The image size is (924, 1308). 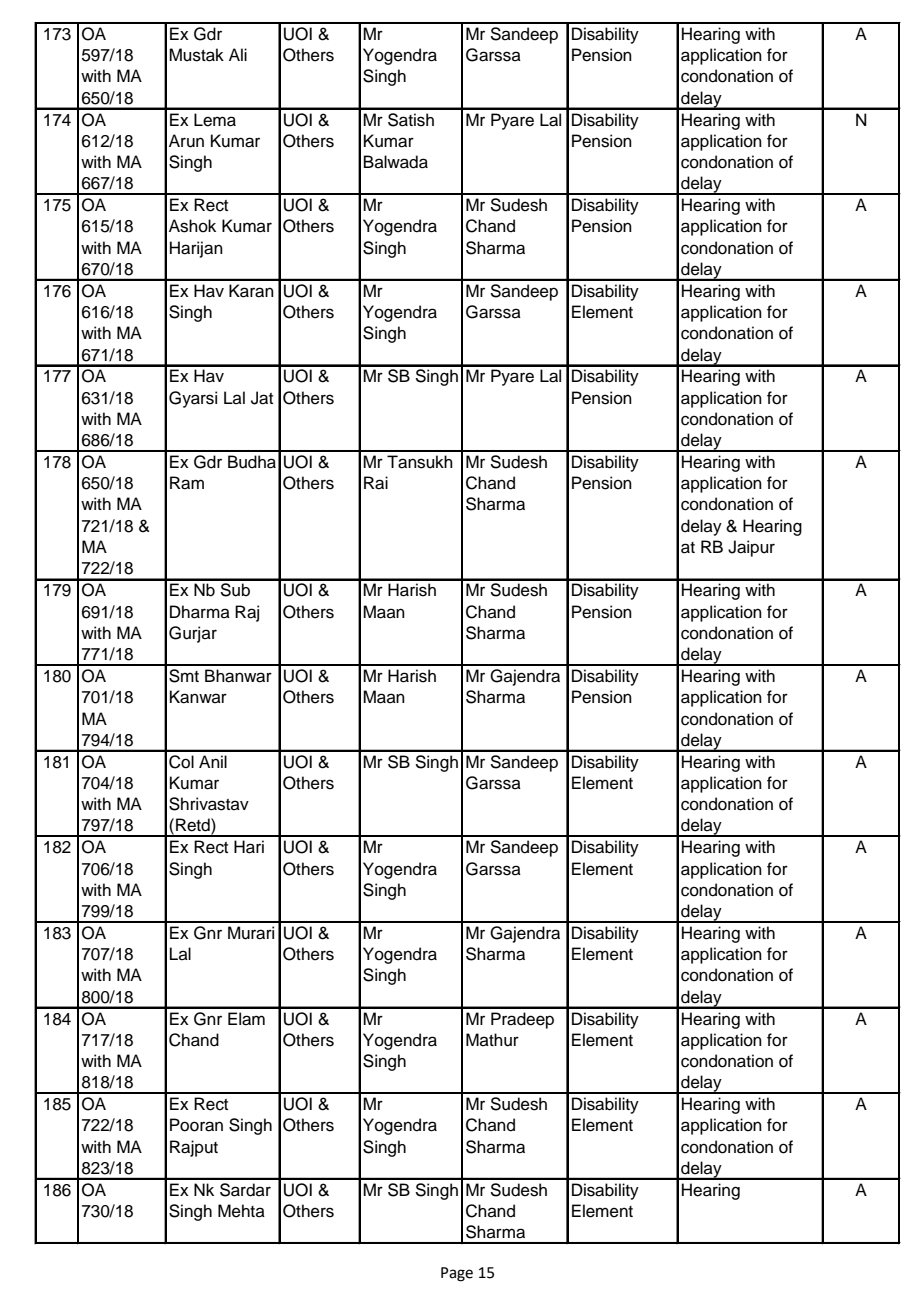 What do you see at coordinates (241, 1211) in the document?
I see `Mehta` at bounding box center [241, 1211].
